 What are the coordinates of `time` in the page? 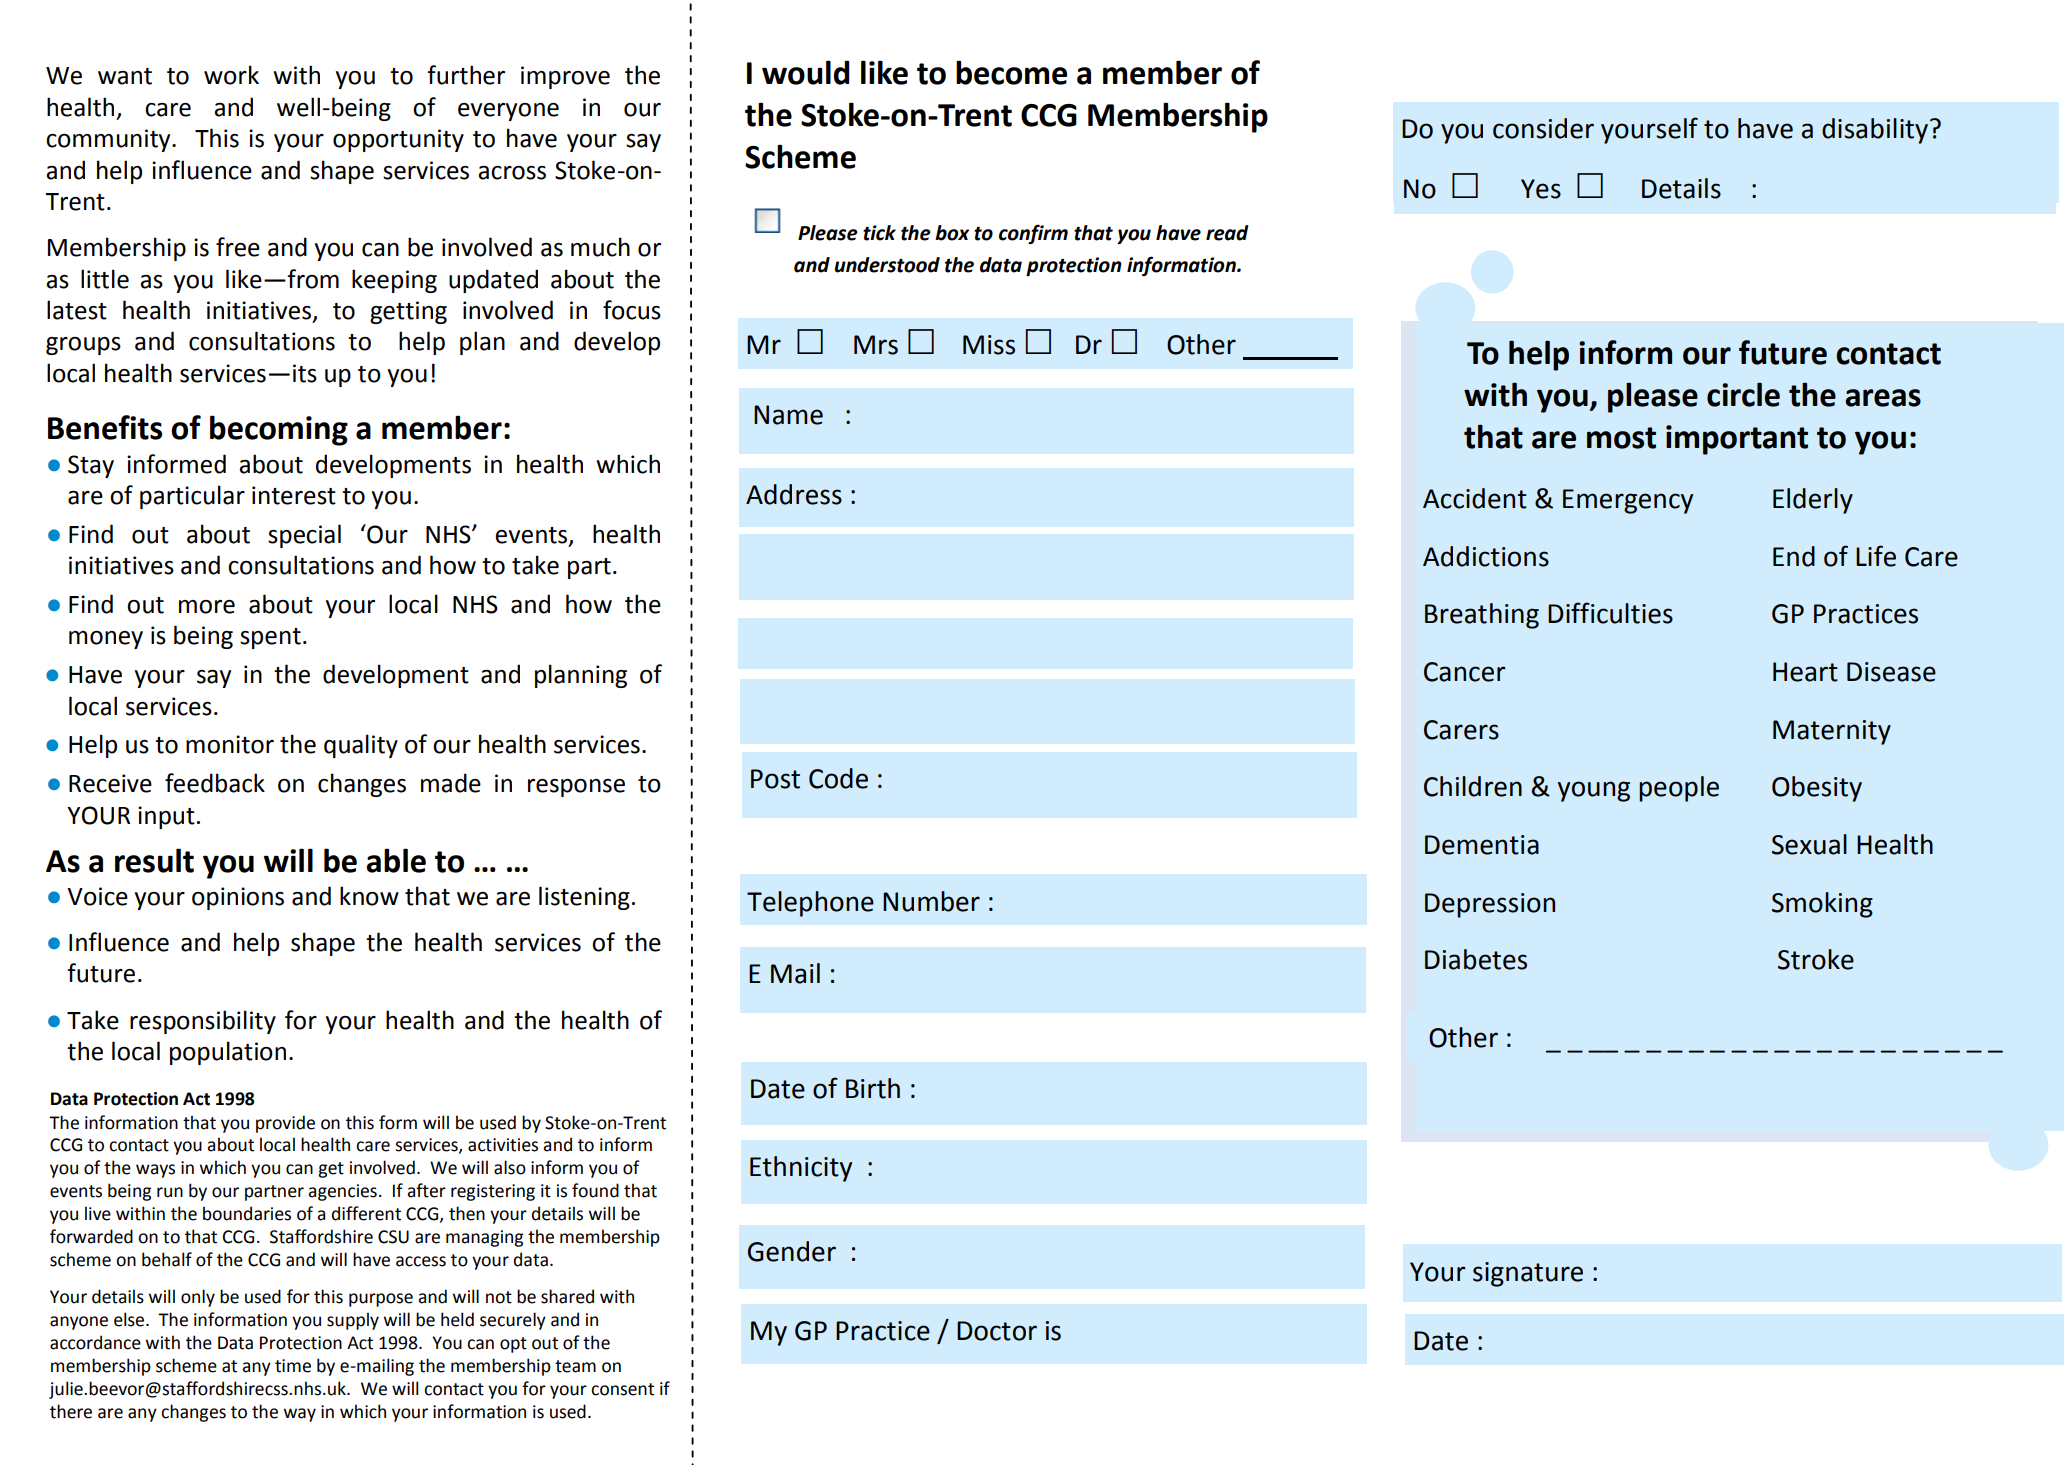 It's located at (293, 1366).
